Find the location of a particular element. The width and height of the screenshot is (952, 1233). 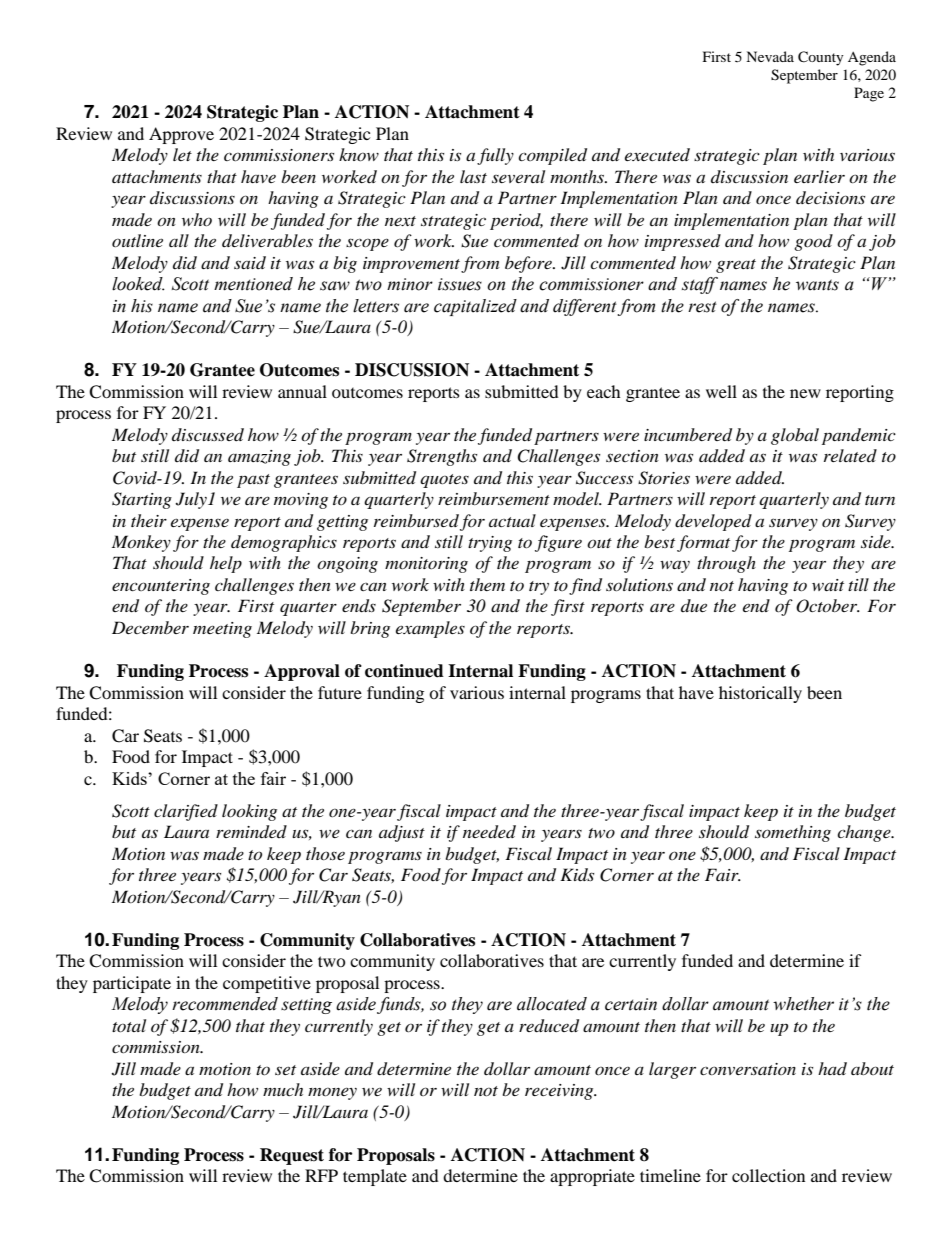

whether is located at coordinates (803, 1004).
